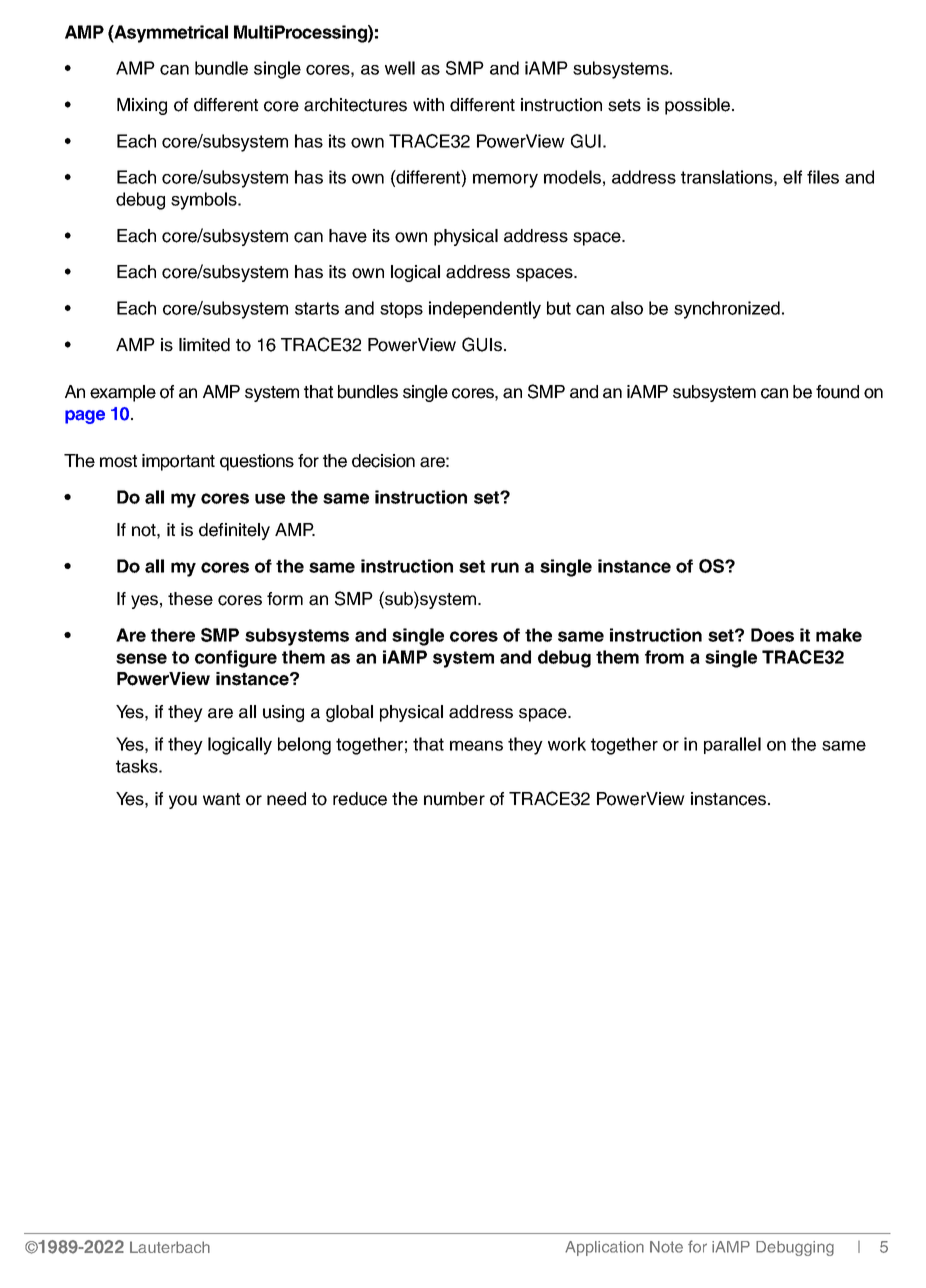 This image has width=926, height=1288. I want to click on Application, so click(604, 1248).
